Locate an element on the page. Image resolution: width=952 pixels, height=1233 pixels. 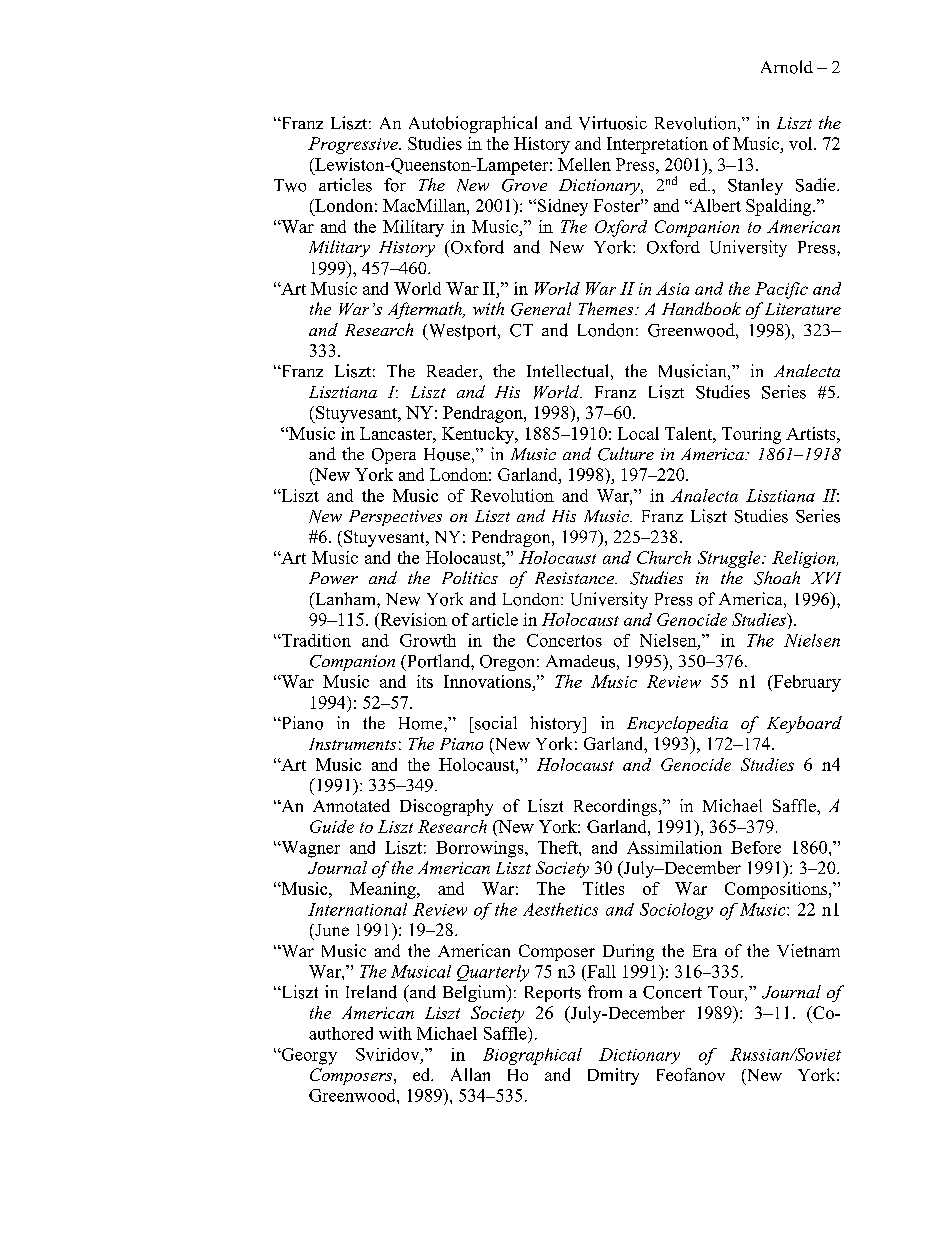
Instruments is located at coordinates (352, 744).
